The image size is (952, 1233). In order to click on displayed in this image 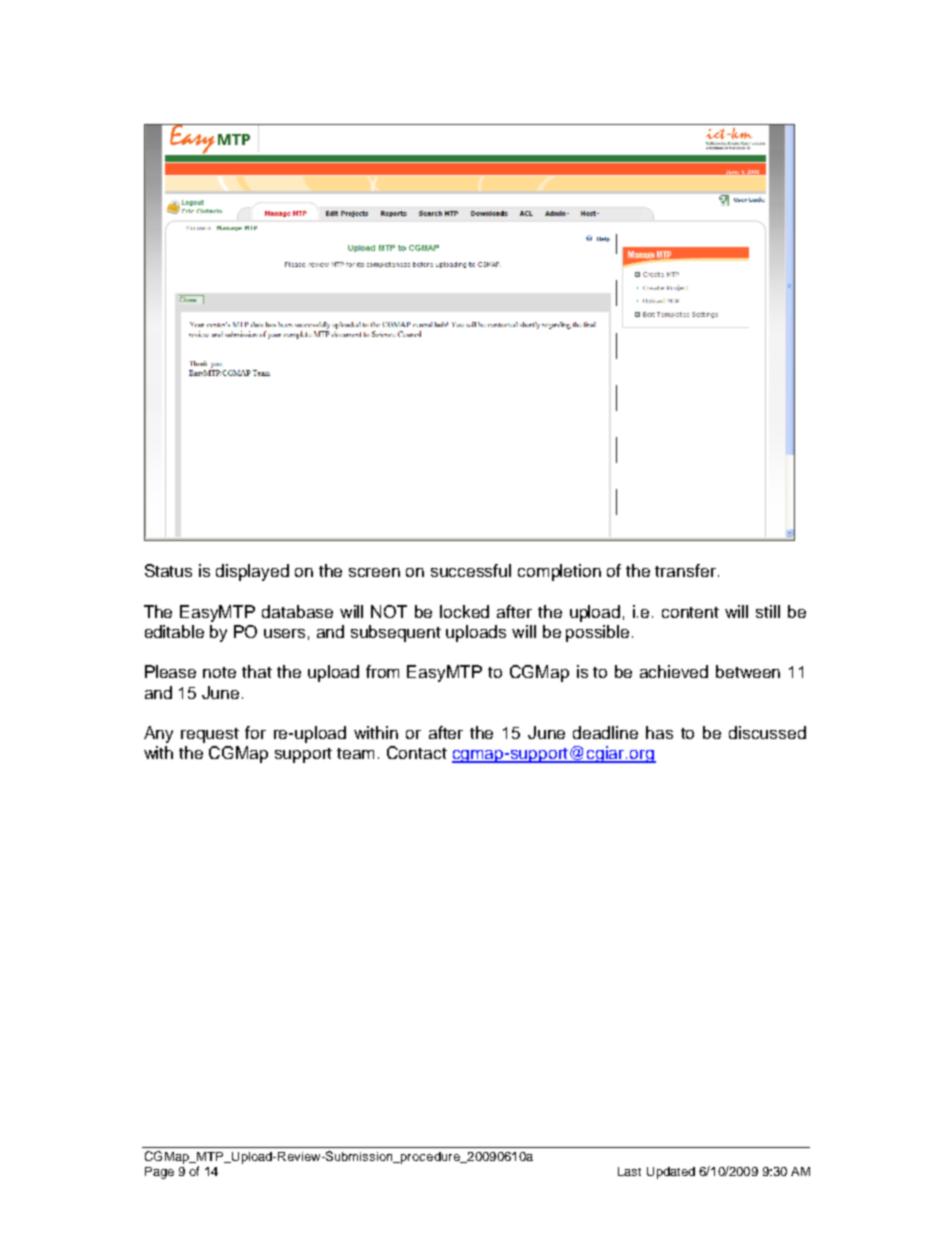, I will do `click(252, 572)`.
